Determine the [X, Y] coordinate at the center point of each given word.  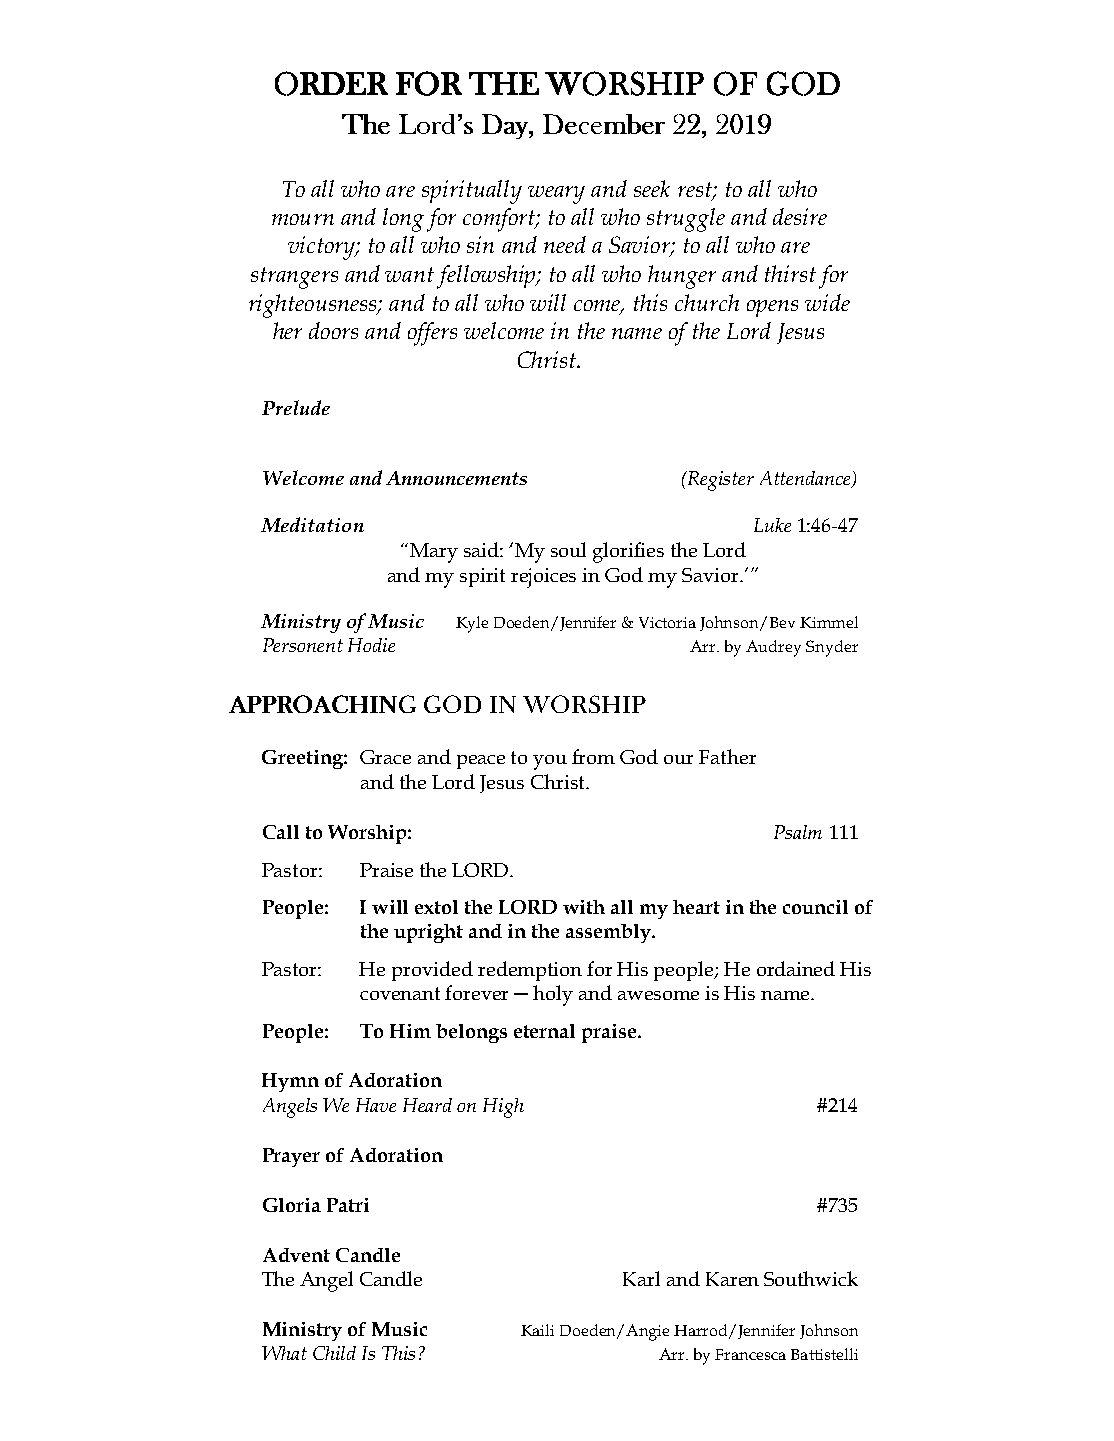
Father [727, 756]
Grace [385, 757]
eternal [544, 1031]
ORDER [331, 83]
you [550, 762]
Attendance [807, 479]
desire [800, 216]
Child [334, 1353]
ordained [796, 968]
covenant [400, 993]
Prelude [296, 407]
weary [556, 195]
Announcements [456, 478]
